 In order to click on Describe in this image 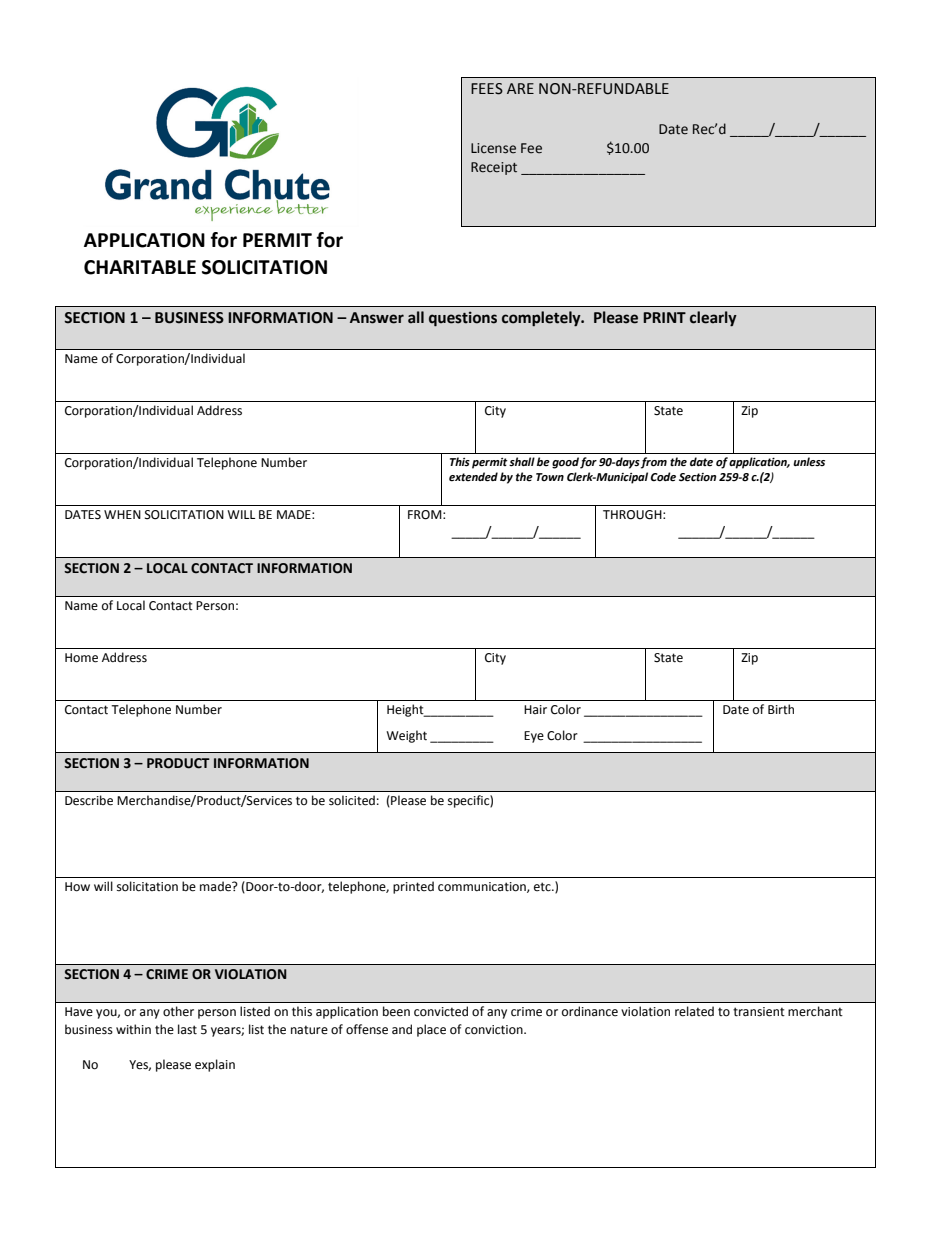, I will do `click(89, 800)`.
